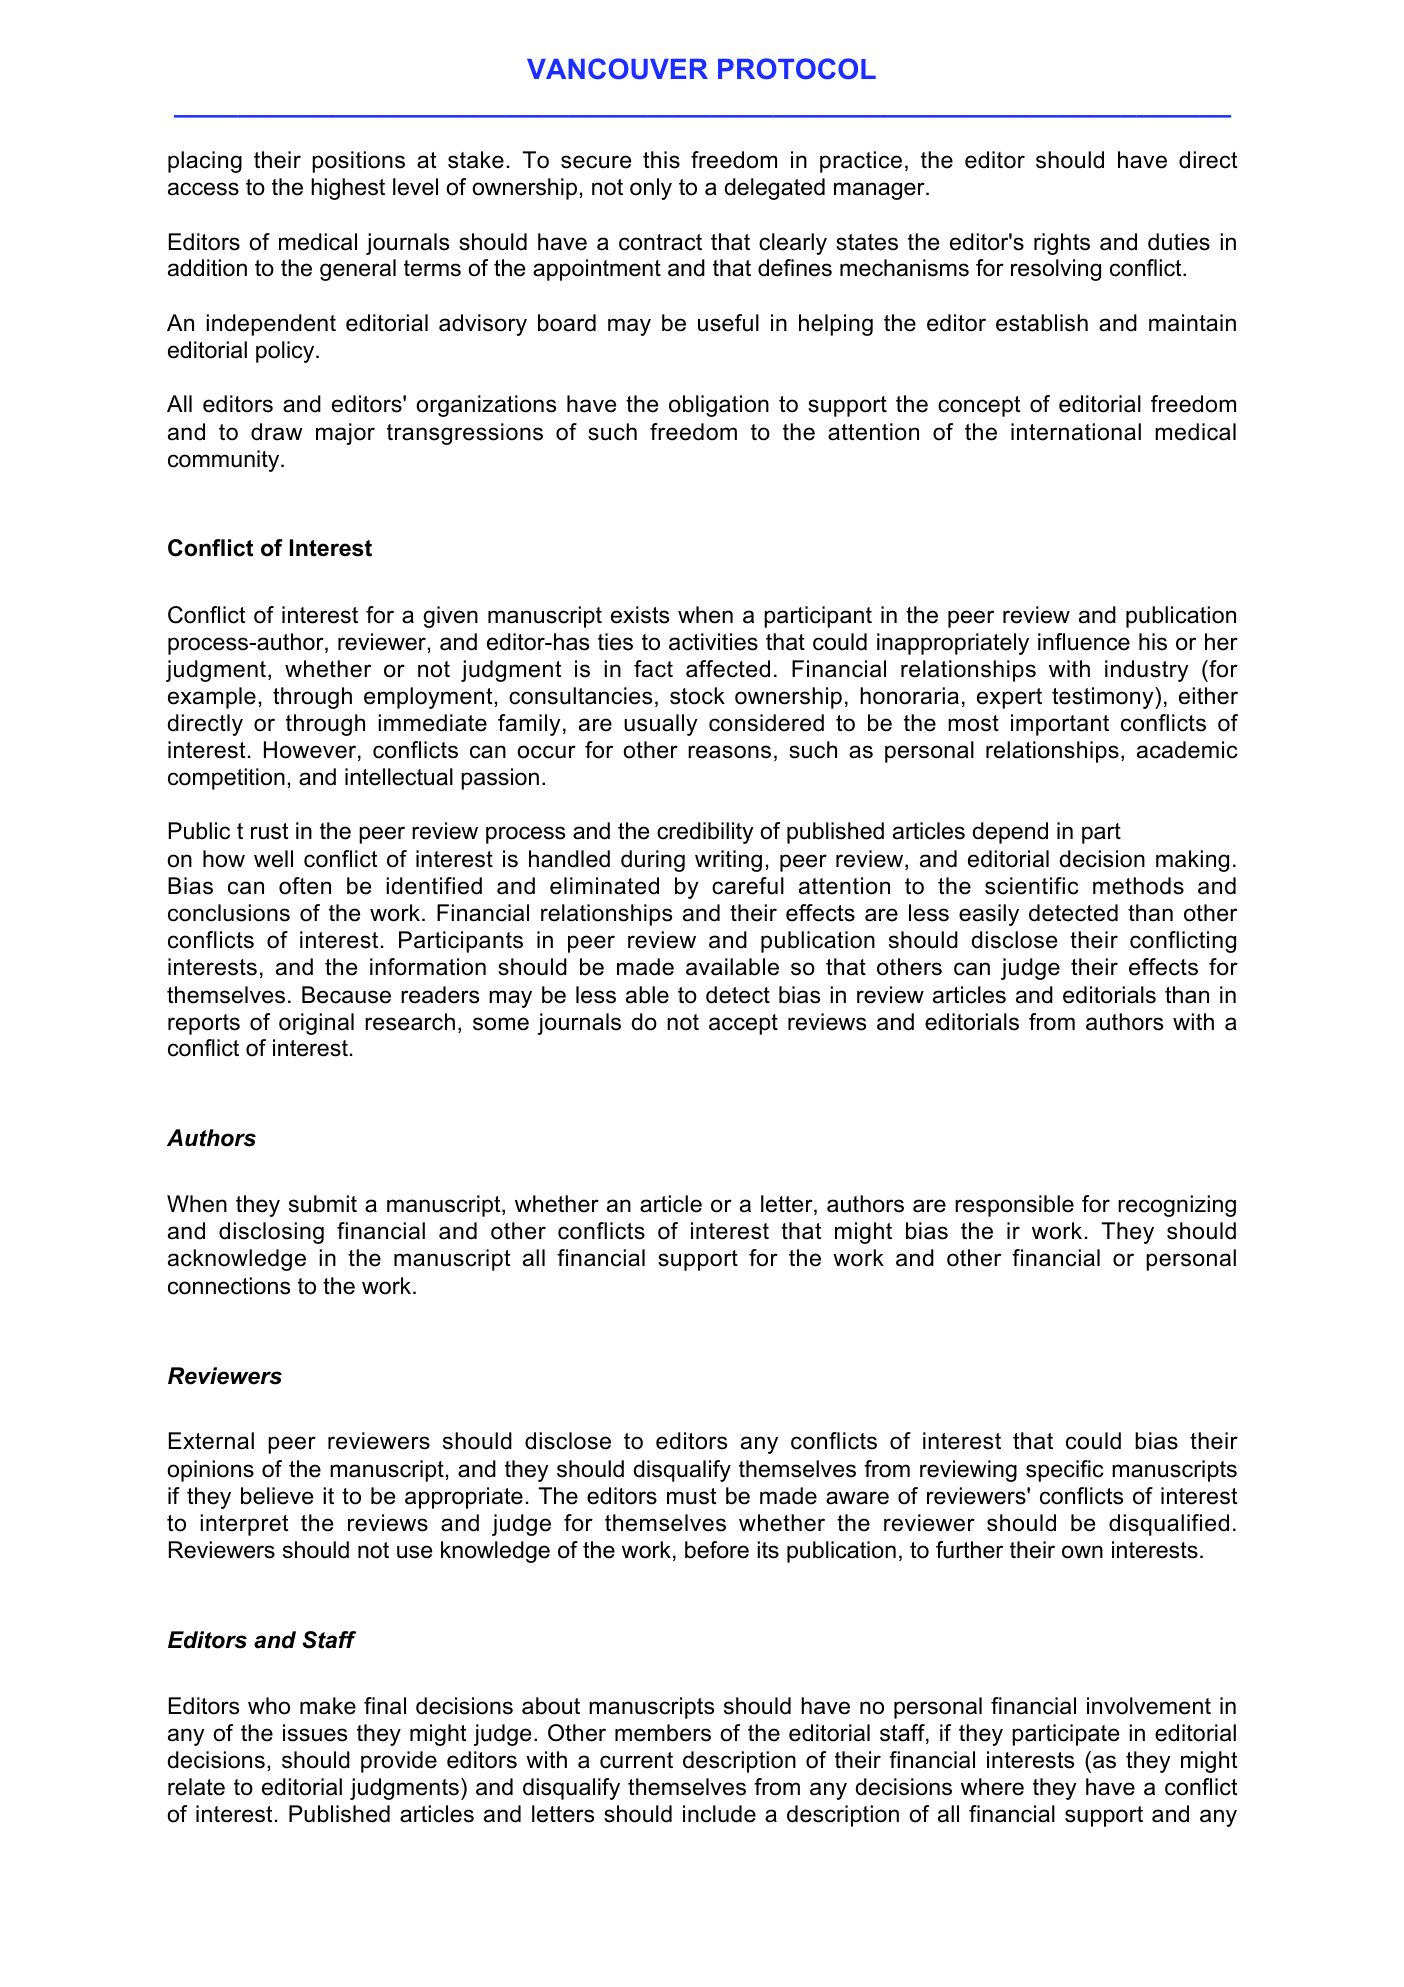  Describe the element at coordinates (1149, 1706) in the page. I see `involvement` at that location.
